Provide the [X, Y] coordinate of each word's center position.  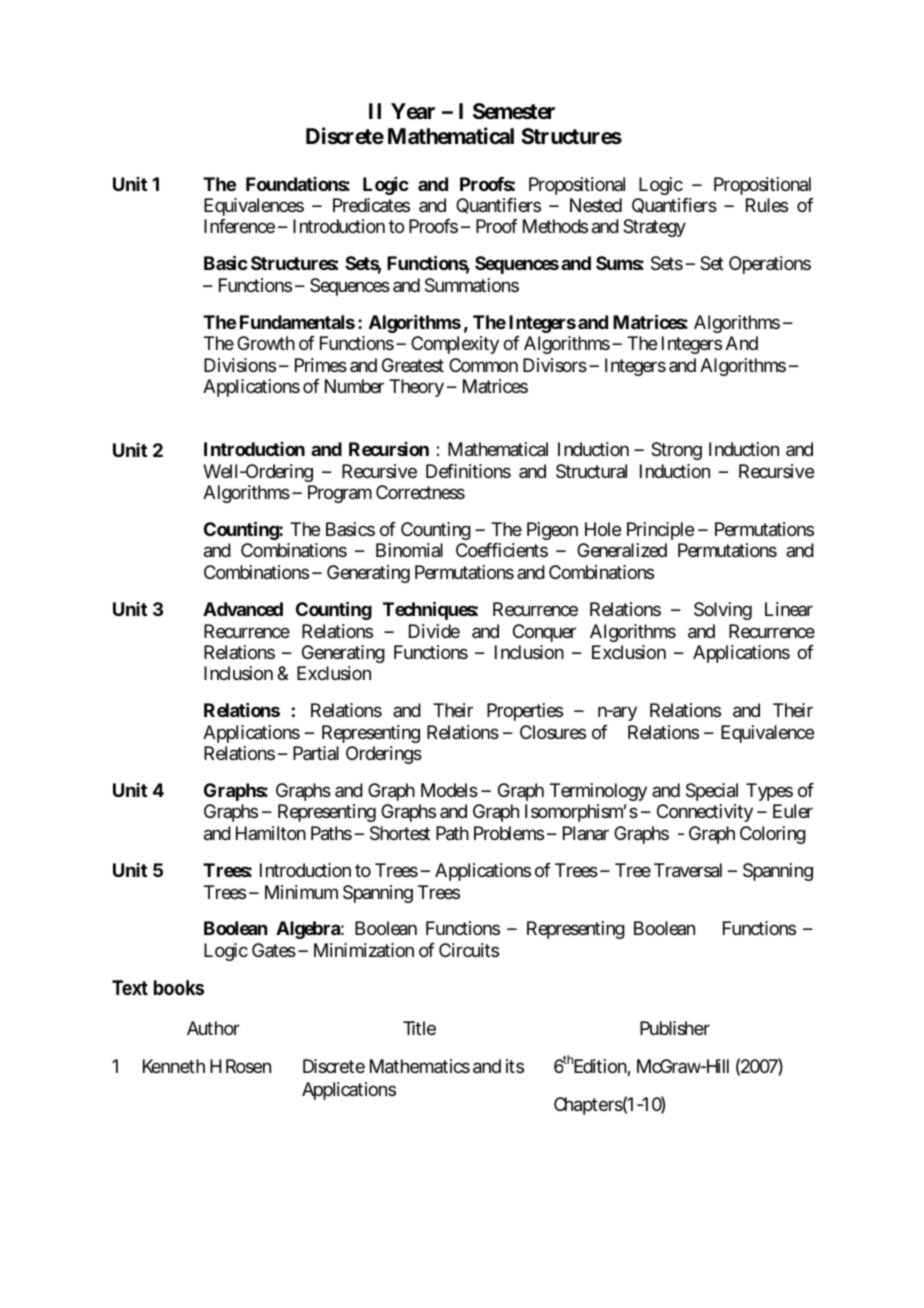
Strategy [654, 228]
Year [413, 111]
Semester [514, 111]
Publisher [675, 1028]
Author [213, 1028]
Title [419, 1028]
